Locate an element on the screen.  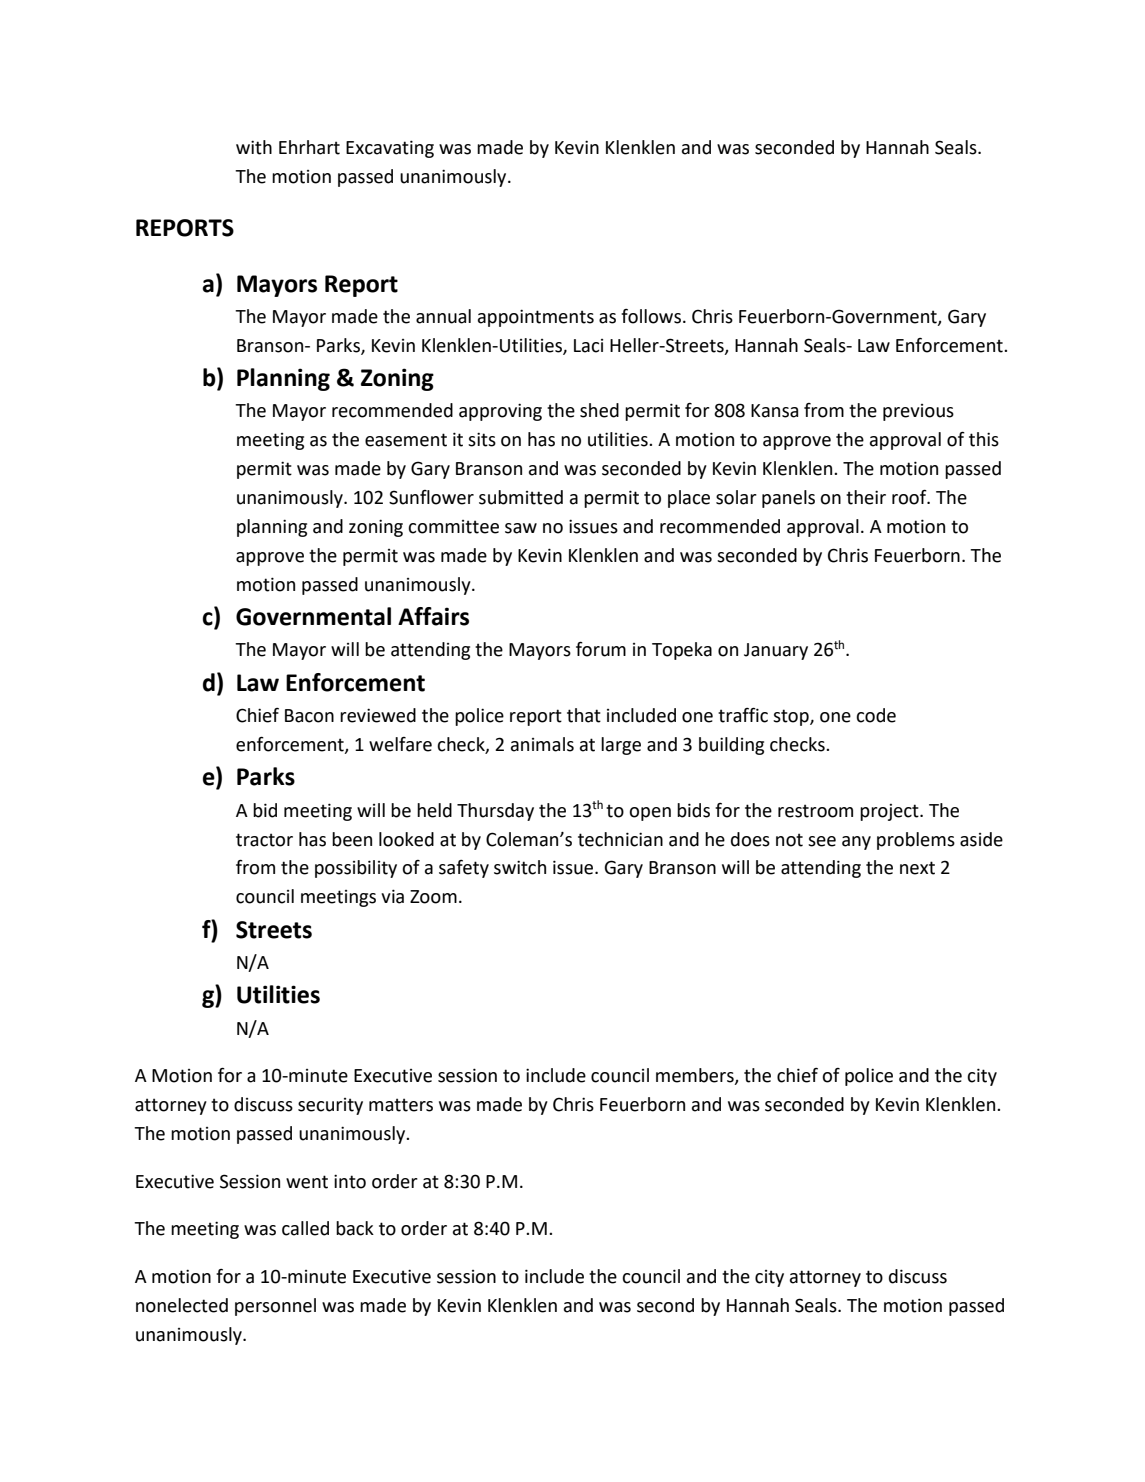
code is located at coordinates (876, 715).
